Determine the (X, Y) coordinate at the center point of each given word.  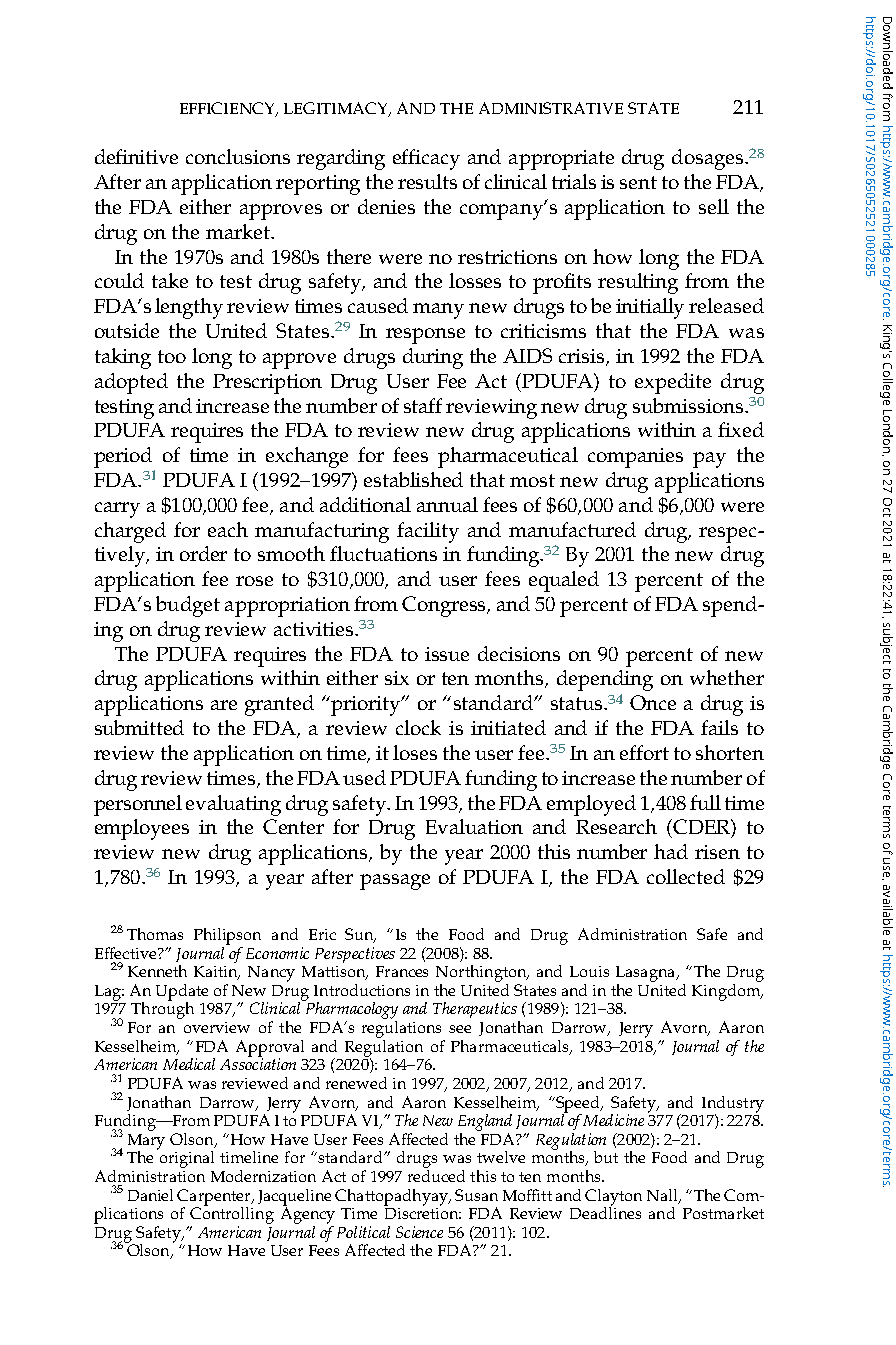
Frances (402, 971)
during (433, 358)
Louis (589, 971)
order (203, 553)
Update (182, 993)
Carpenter (215, 1198)
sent (638, 182)
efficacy (426, 159)
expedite (673, 383)
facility (428, 532)
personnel (138, 805)
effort (644, 752)
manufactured (572, 529)
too (172, 356)
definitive (136, 156)
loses (415, 752)
